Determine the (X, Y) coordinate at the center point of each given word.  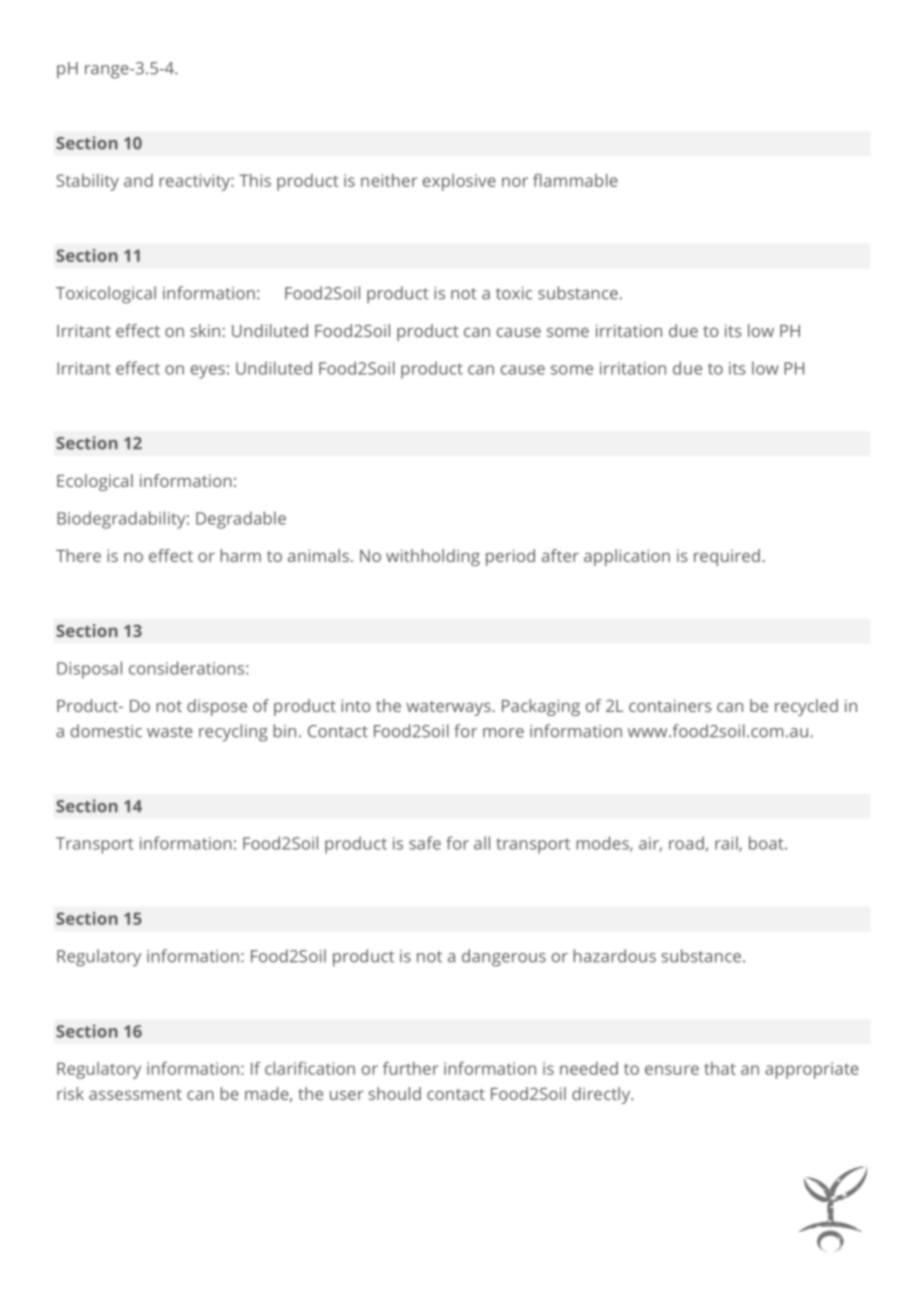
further (410, 1068)
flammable (575, 180)
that (720, 1068)
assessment (135, 1094)
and (138, 180)
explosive (459, 182)
